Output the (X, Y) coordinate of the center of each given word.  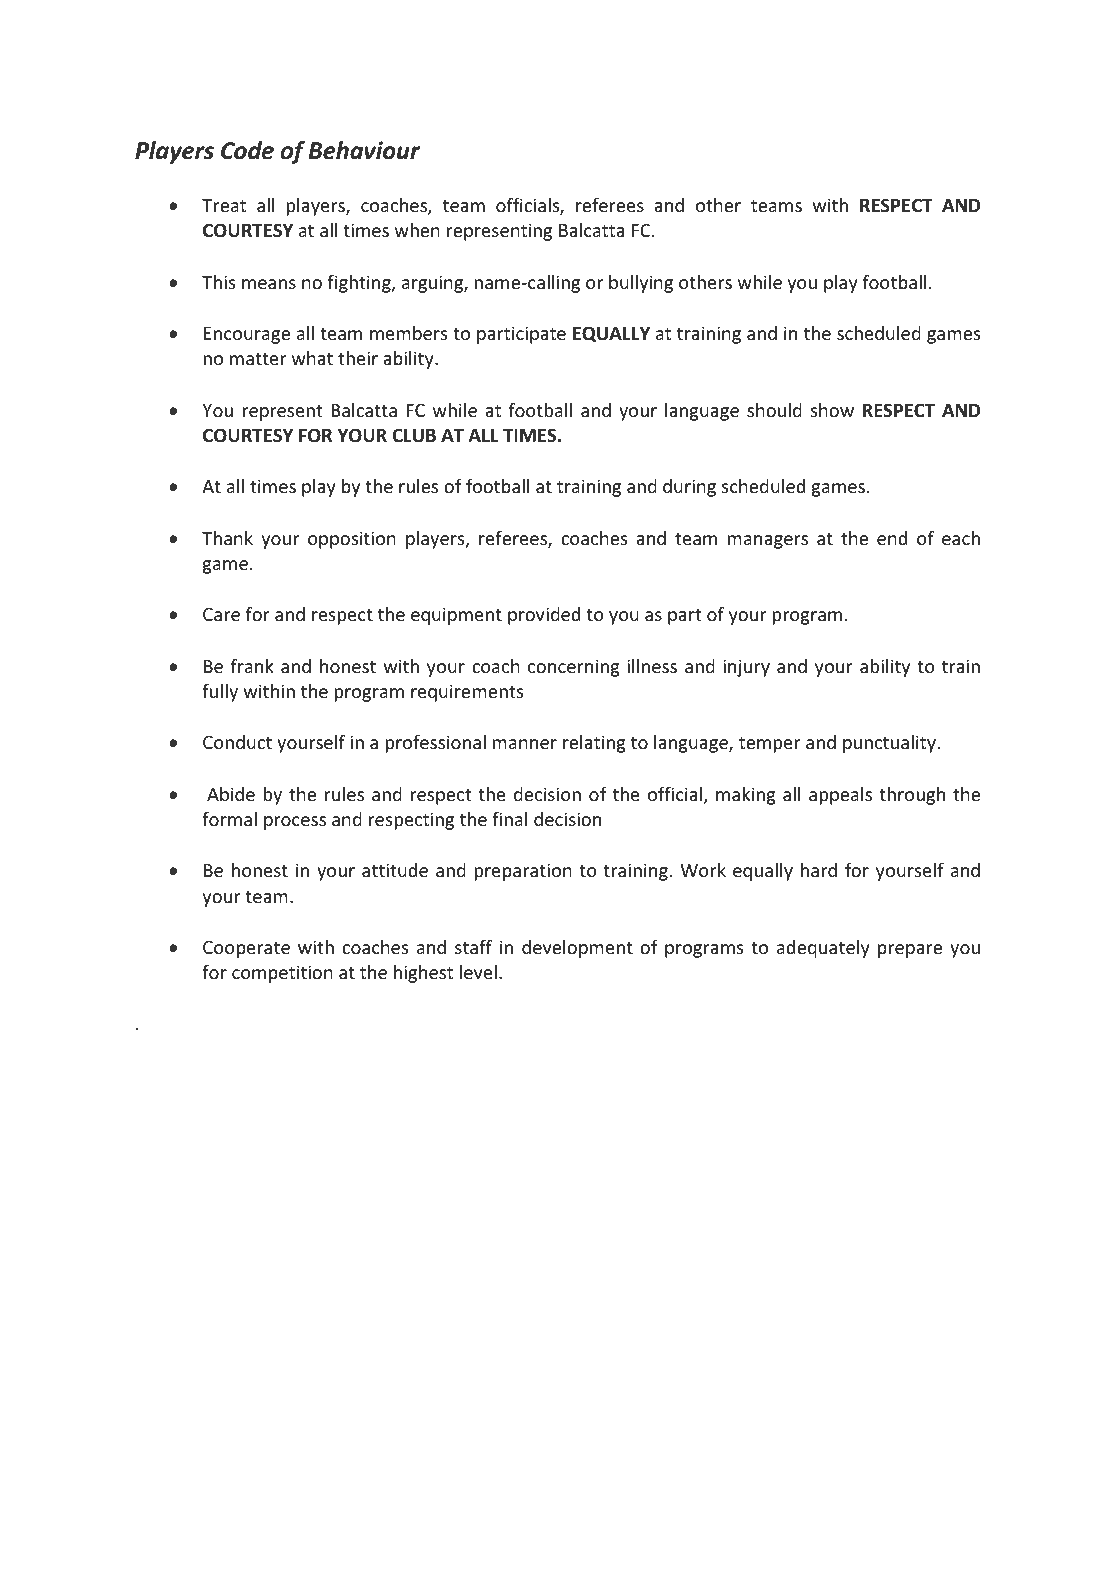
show (832, 410)
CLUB (414, 435)
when (417, 230)
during (689, 488)
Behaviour (364, 150)
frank (252, 666)
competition (282, 974)
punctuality (889, 744)
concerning (574, 668)
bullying (641, 284)
